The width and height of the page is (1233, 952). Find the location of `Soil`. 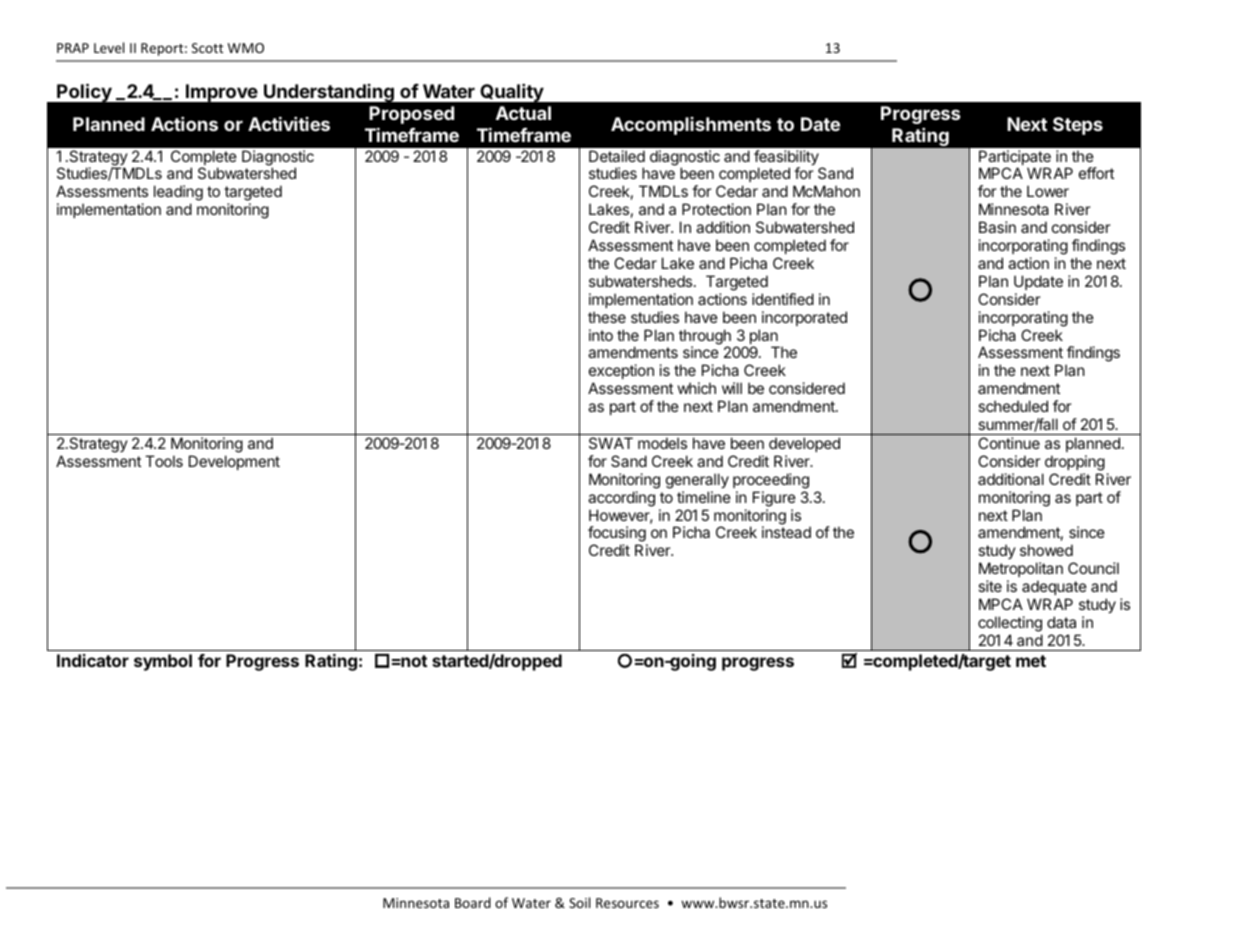

Soil is located at coordinates (579, 902).
